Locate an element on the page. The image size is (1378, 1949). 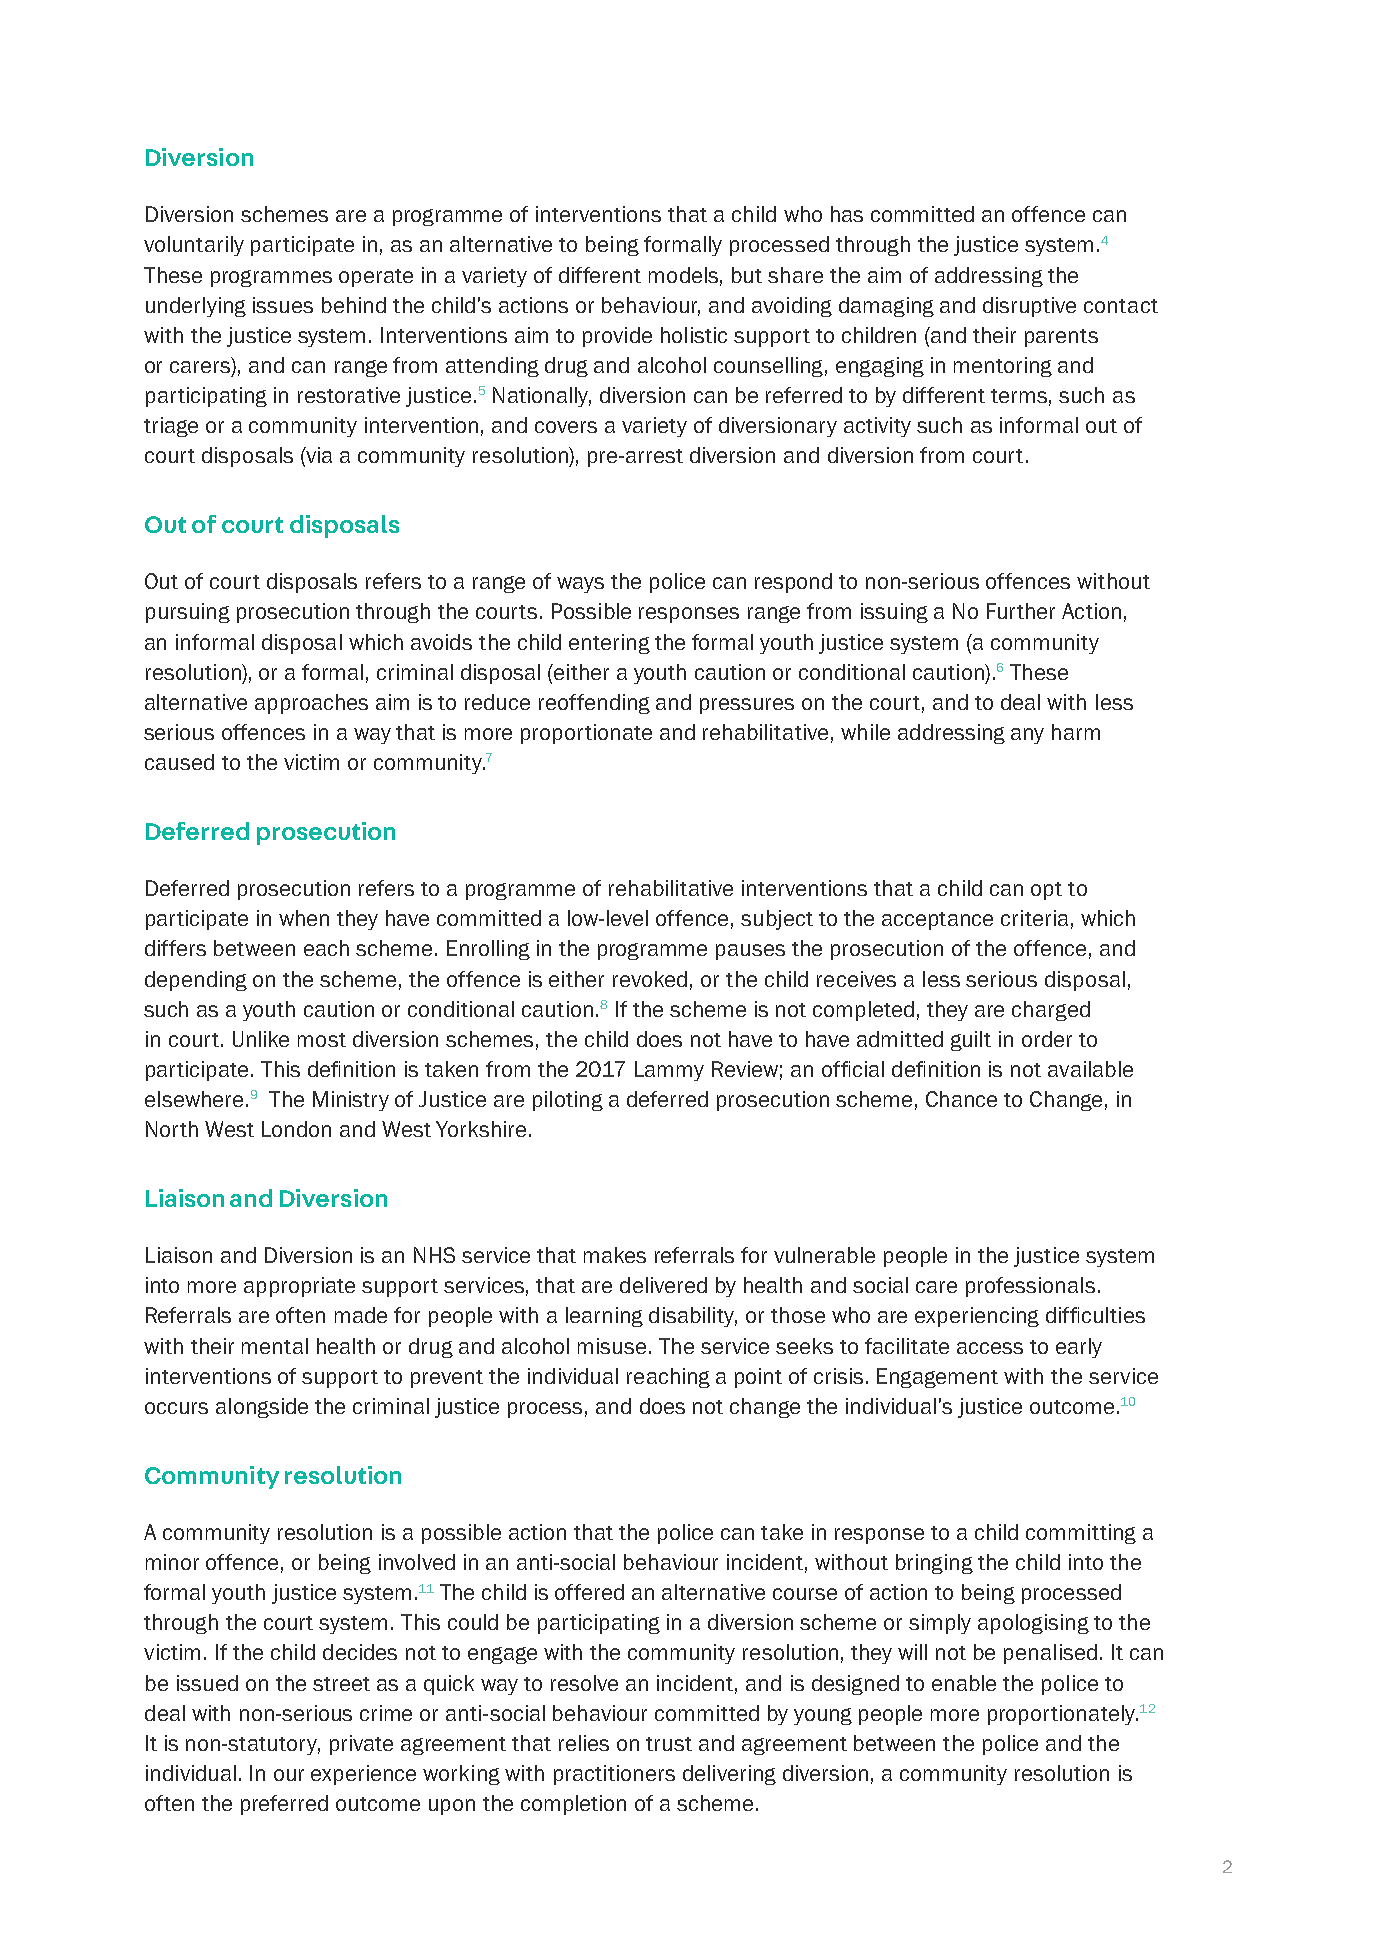
private is located at coordinates (361, 1745).
